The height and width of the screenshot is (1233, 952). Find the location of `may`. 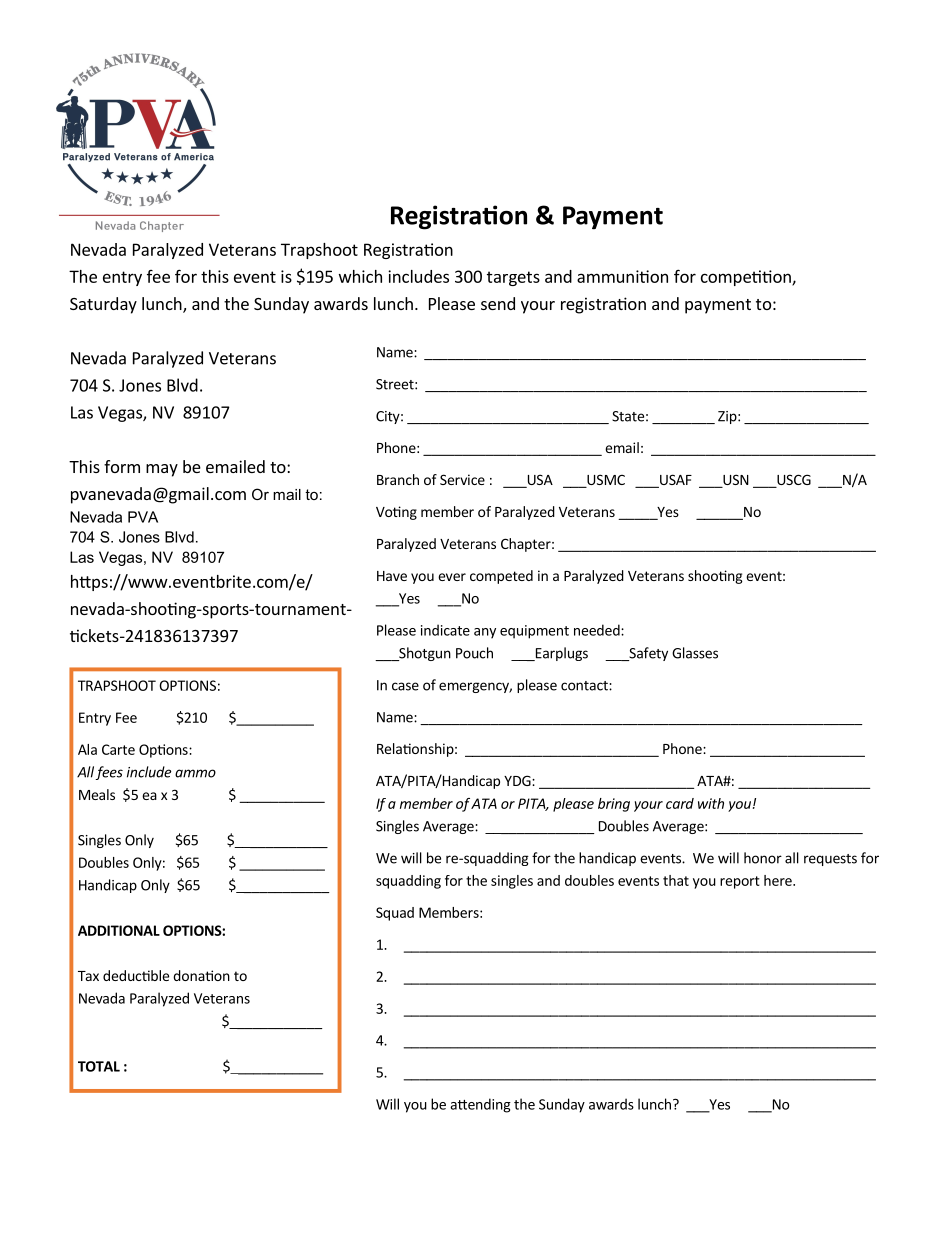

may is located at coordinates (162, 470).
